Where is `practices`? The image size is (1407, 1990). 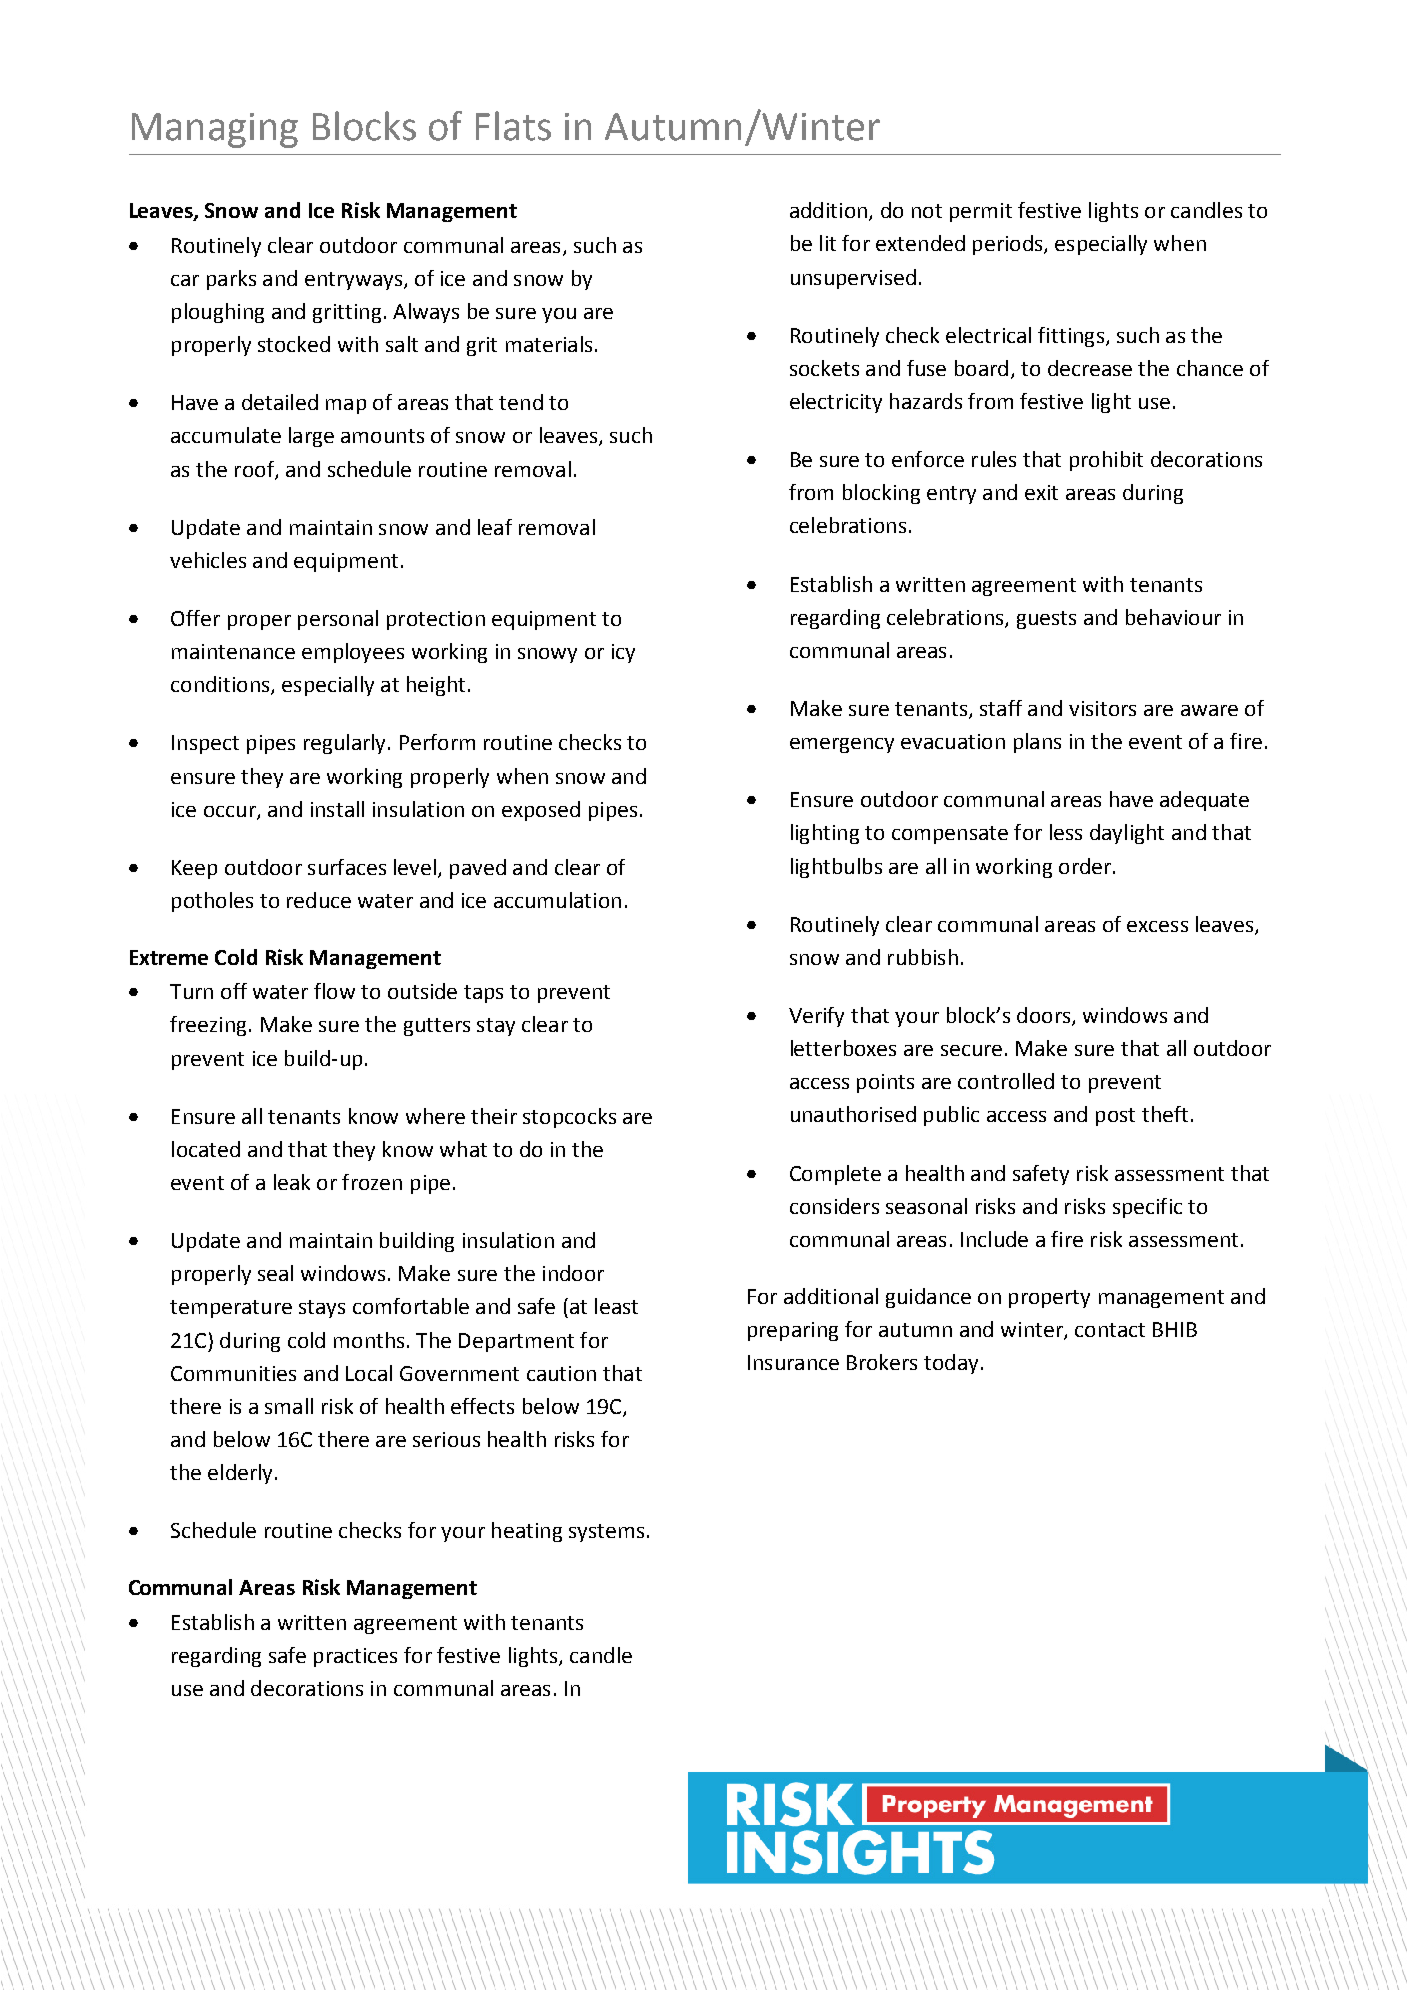 practices is located at coordinates (355, 1657).
